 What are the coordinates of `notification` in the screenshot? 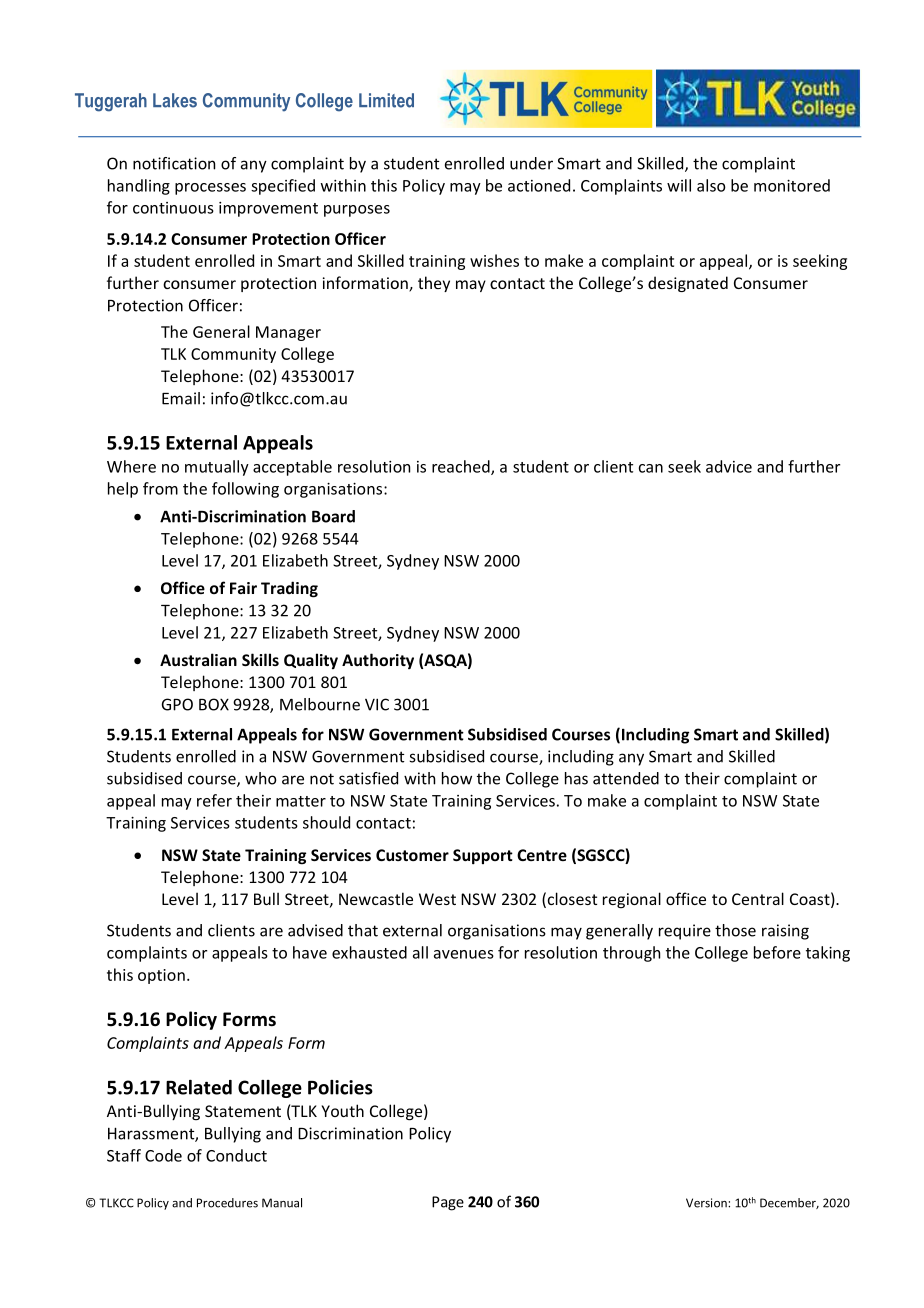 It's located at (174, 163).
